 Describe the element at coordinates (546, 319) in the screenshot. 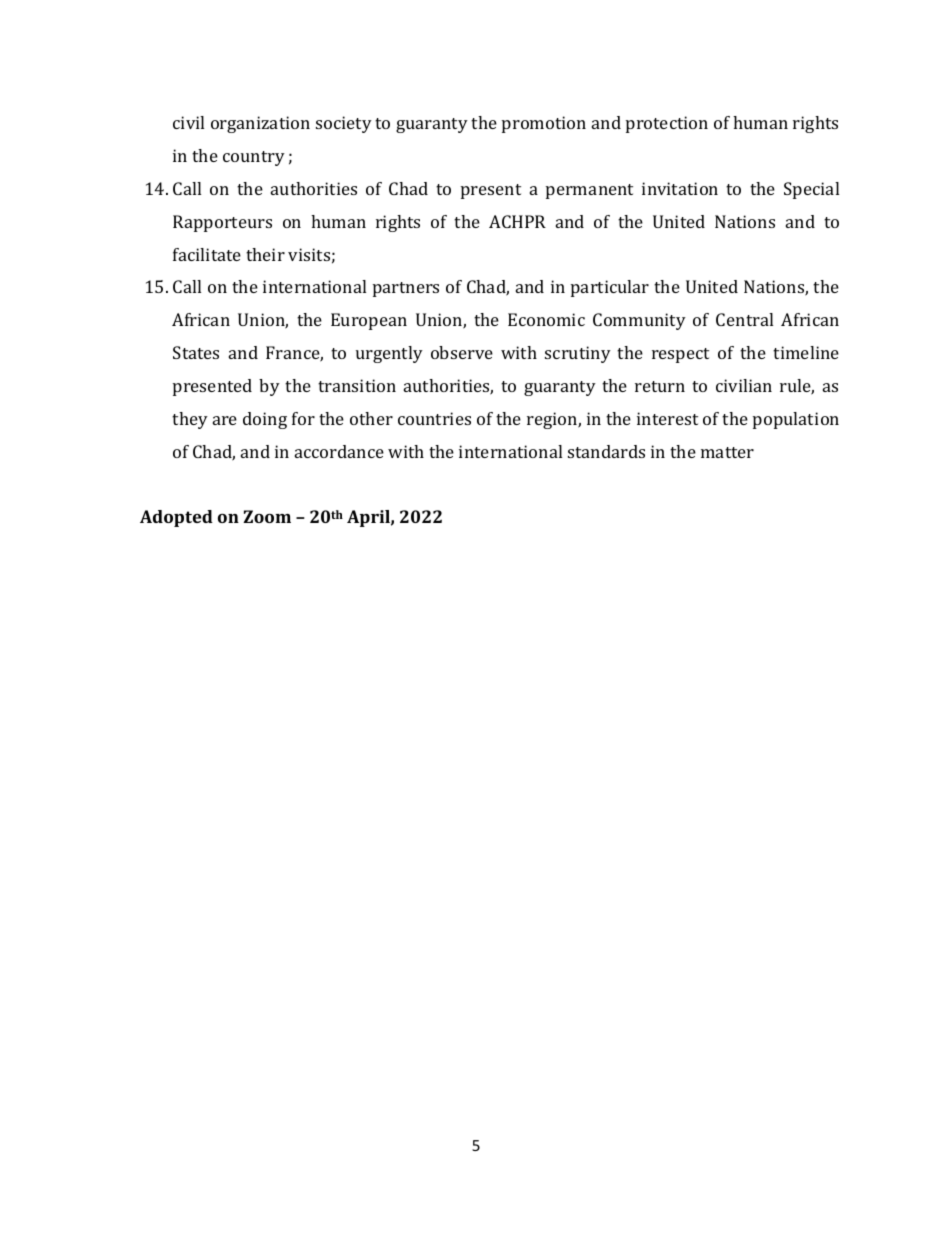

I see `Economic` at that location.
